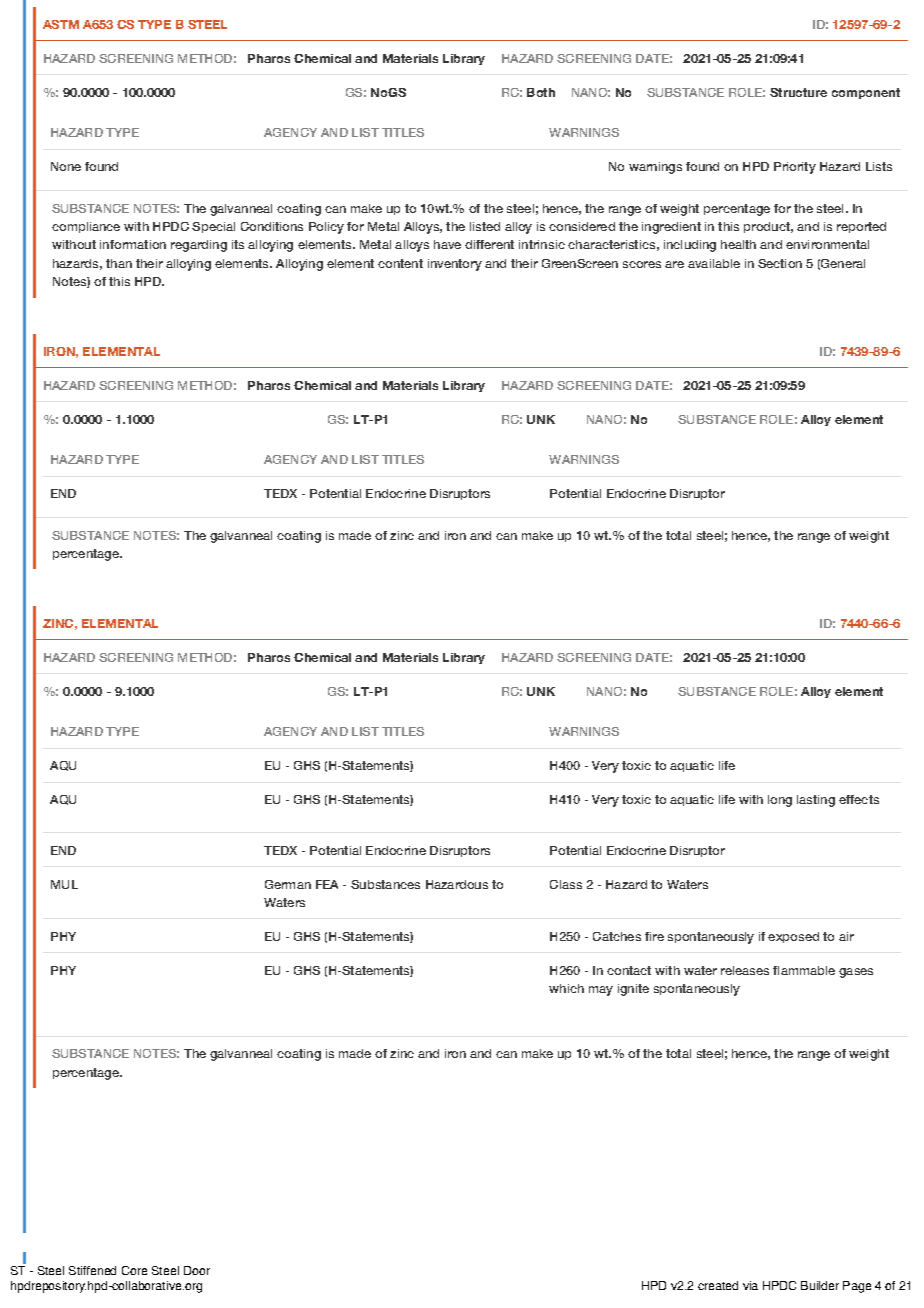 The image size is (924, 1308). What do you see at coordinates (780, 801) in the screenshot?
I see `long` at bounding box center [780, 801].
